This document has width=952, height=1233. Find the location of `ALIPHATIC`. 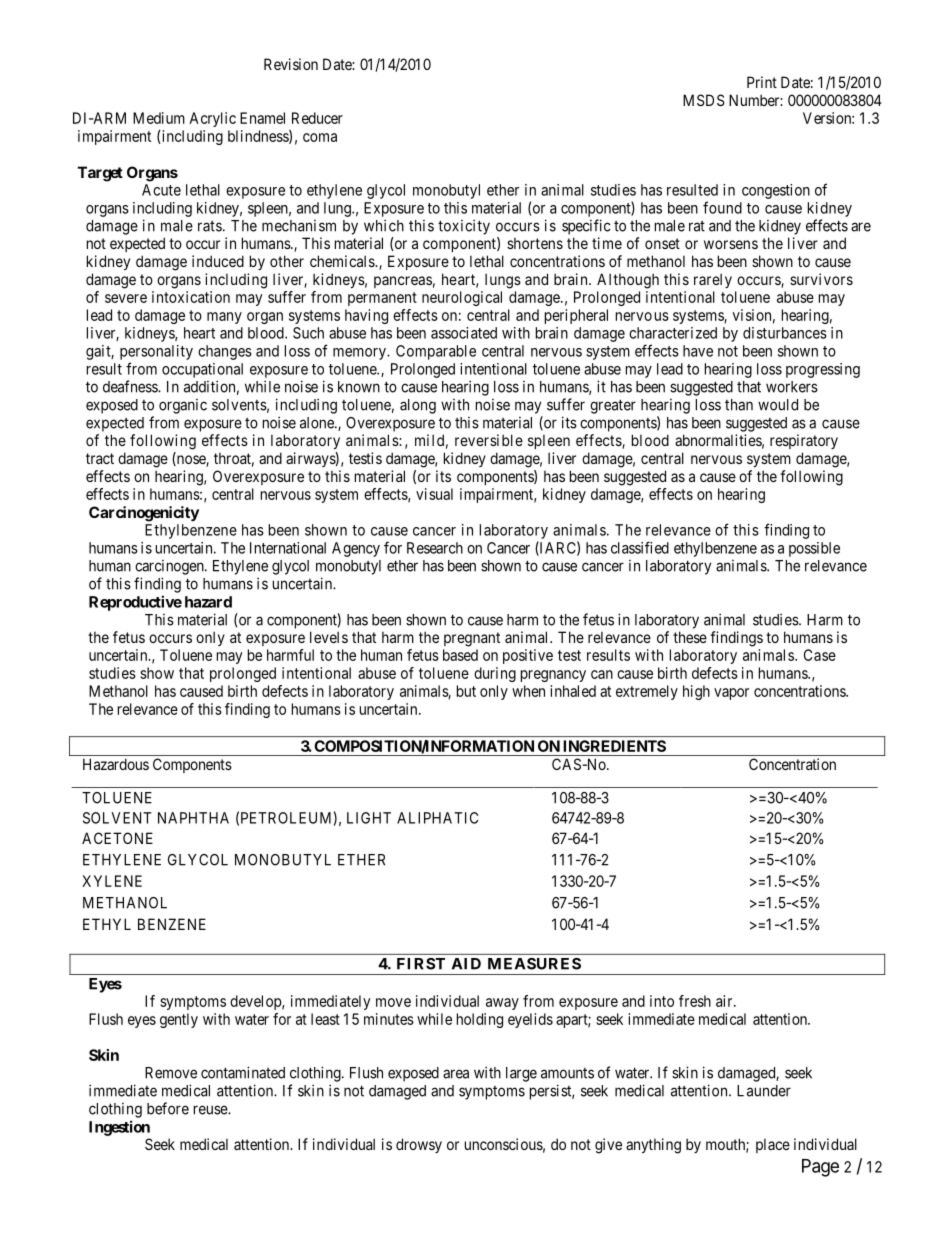

ALIPHATIC is located at coordinates (437, 818).
